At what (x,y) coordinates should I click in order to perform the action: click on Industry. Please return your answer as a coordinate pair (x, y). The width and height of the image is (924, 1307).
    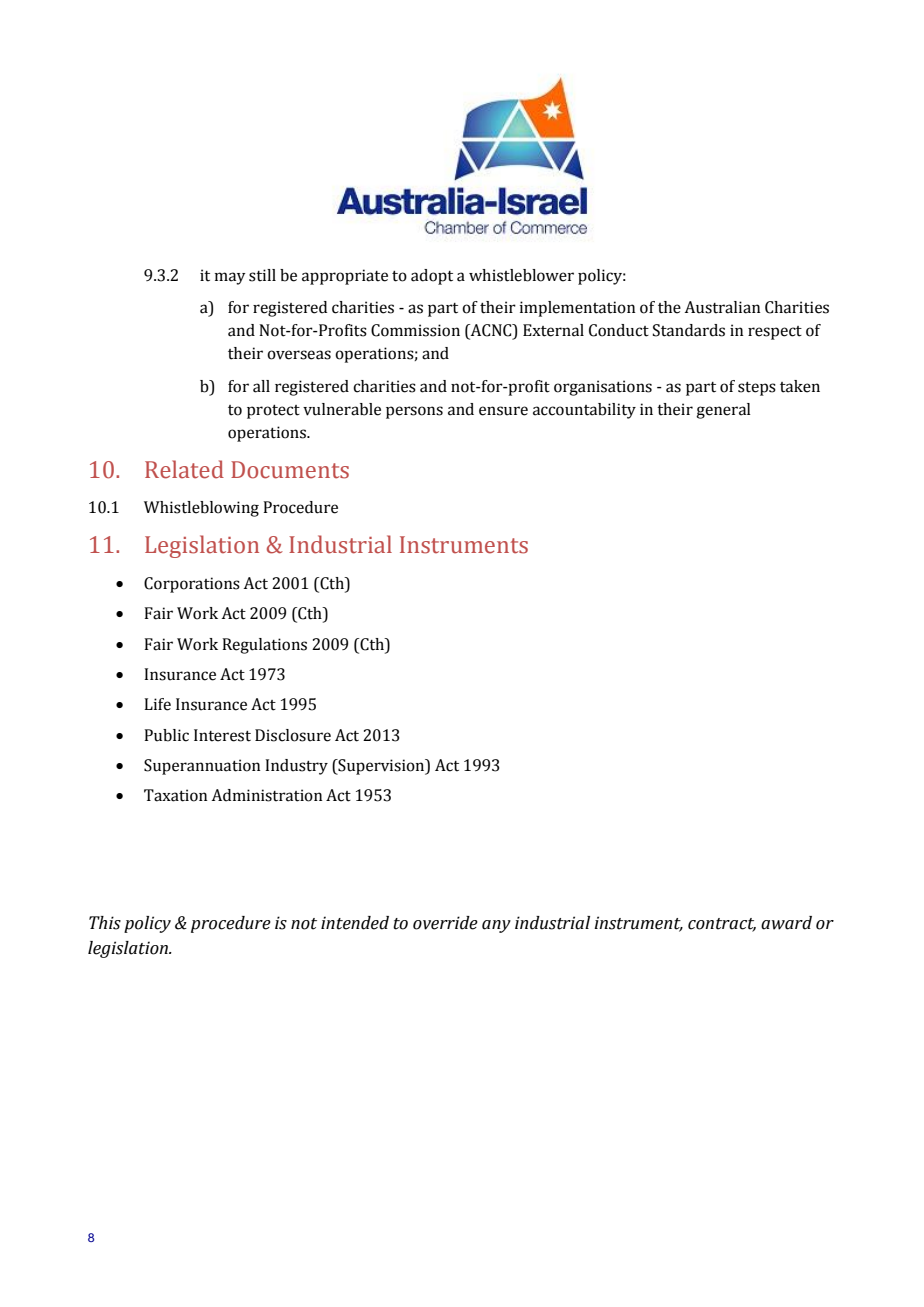
    Looking at the image, I should click on (296, 767).
